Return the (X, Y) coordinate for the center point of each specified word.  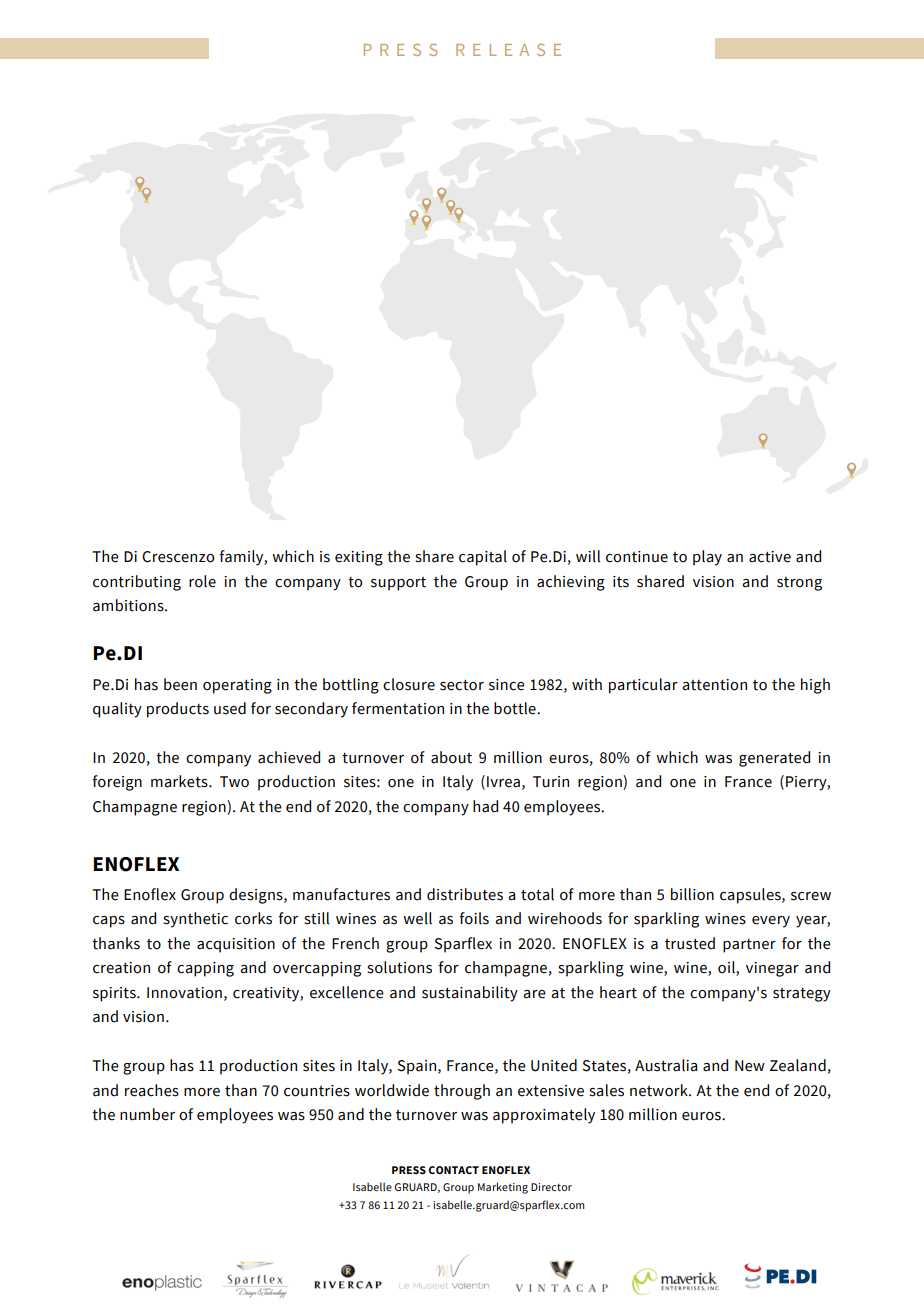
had (485, 806)
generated (774, 759)
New (750, 1066)
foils (474, 918)
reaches (152, 1090)
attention (714, 685)
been (180, 684)
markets (180, 781)
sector (462, 685)
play (707, 558)
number (147, 1114)
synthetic (195, 920)
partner (749, 946)
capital (483, 558)
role (202, 581)
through (462, 1092)
